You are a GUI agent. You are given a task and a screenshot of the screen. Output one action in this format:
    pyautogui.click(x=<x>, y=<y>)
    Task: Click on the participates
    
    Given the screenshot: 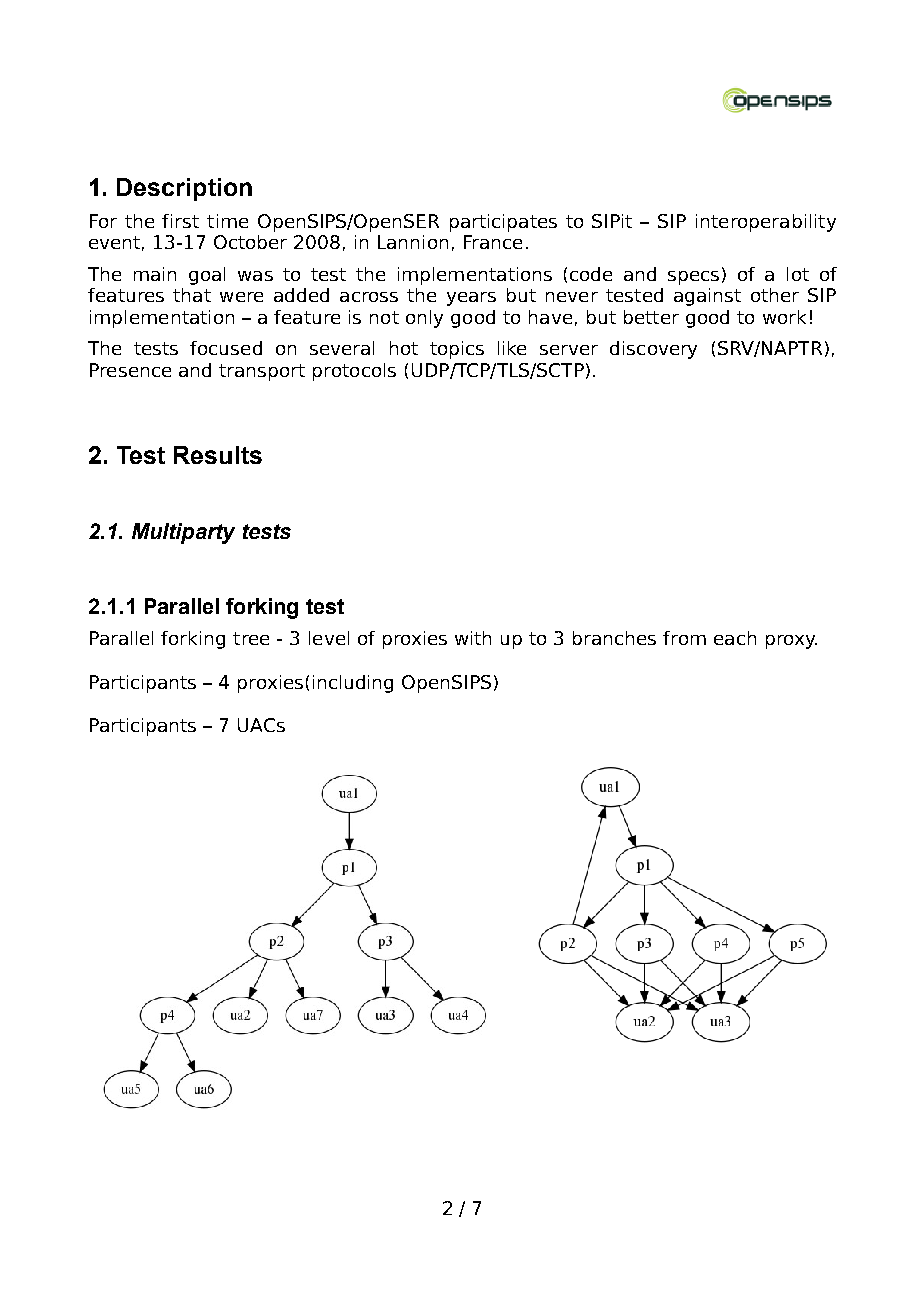 What is the action you would take?
    pyautogui.click(x=503, y=223)
